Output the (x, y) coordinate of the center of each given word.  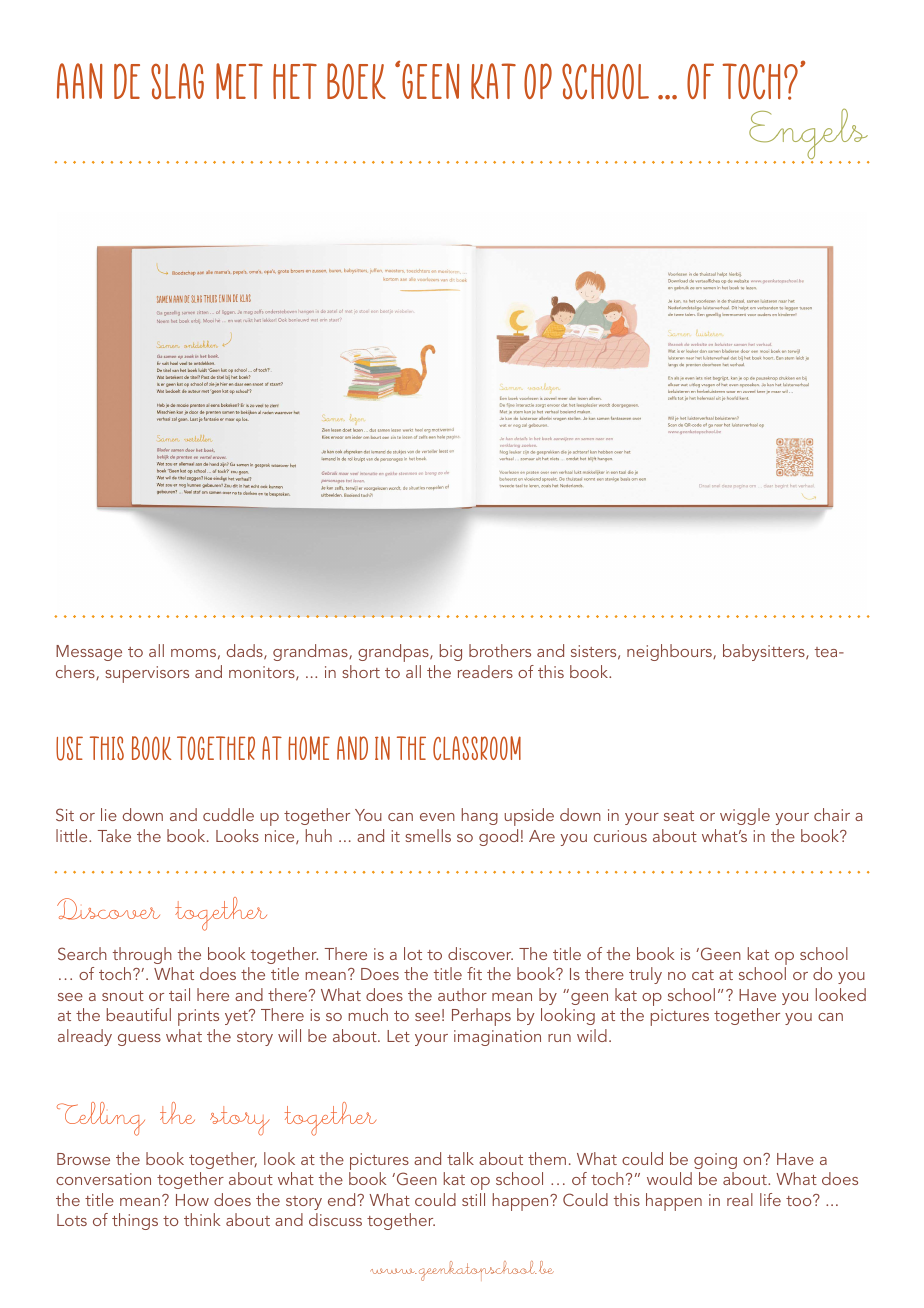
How (192, 1200)
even (437, 817)
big (451, 652)
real (740, 1199)
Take (114, 835)
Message (89, 653)
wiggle (745, 816)
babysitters (765, 652)
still (473, 1199)
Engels (808, 135)
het (295, 81)
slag (177, 81)
